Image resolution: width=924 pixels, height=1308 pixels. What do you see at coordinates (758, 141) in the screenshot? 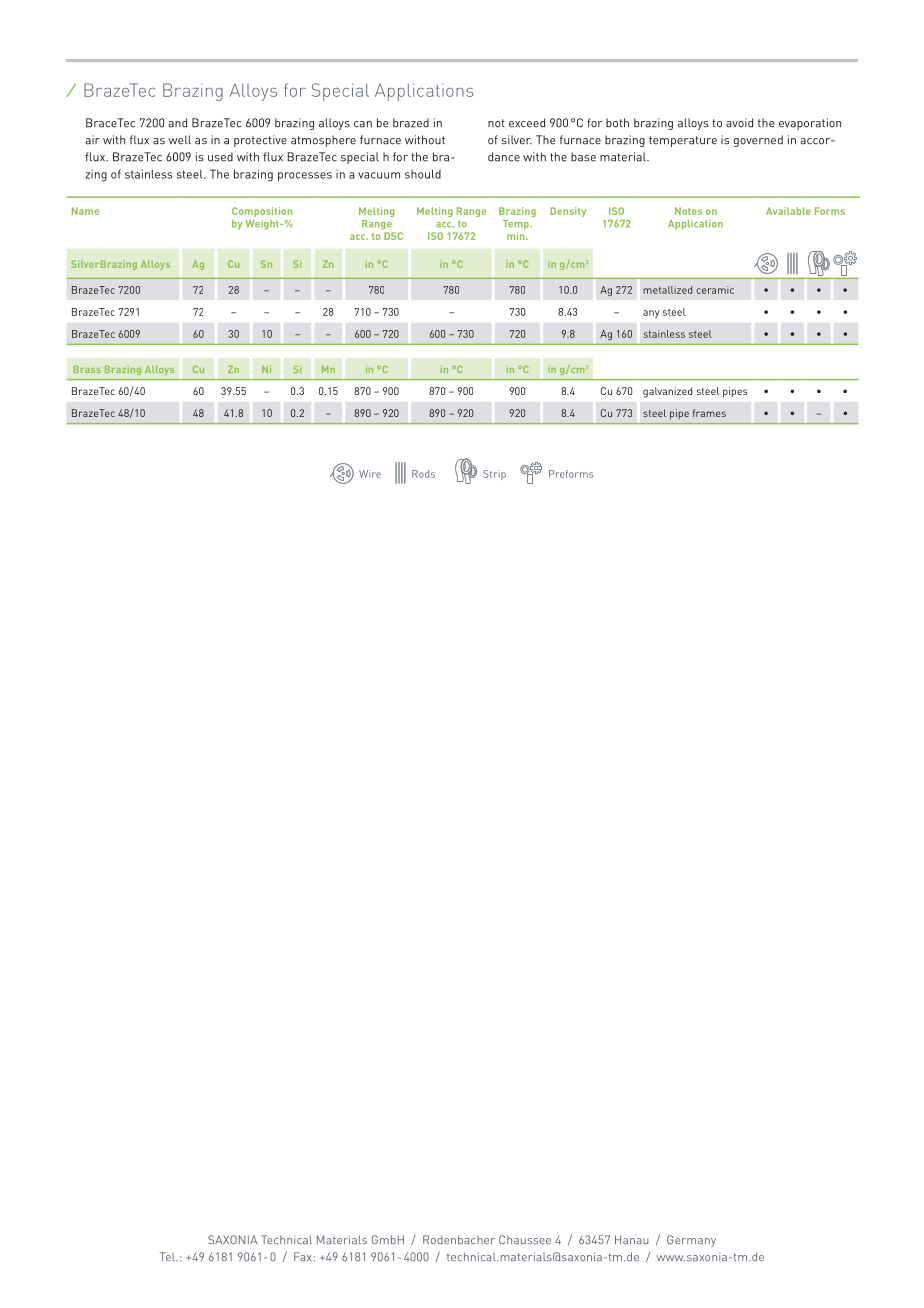
I see `governed` at bounding box center [758, 141].
